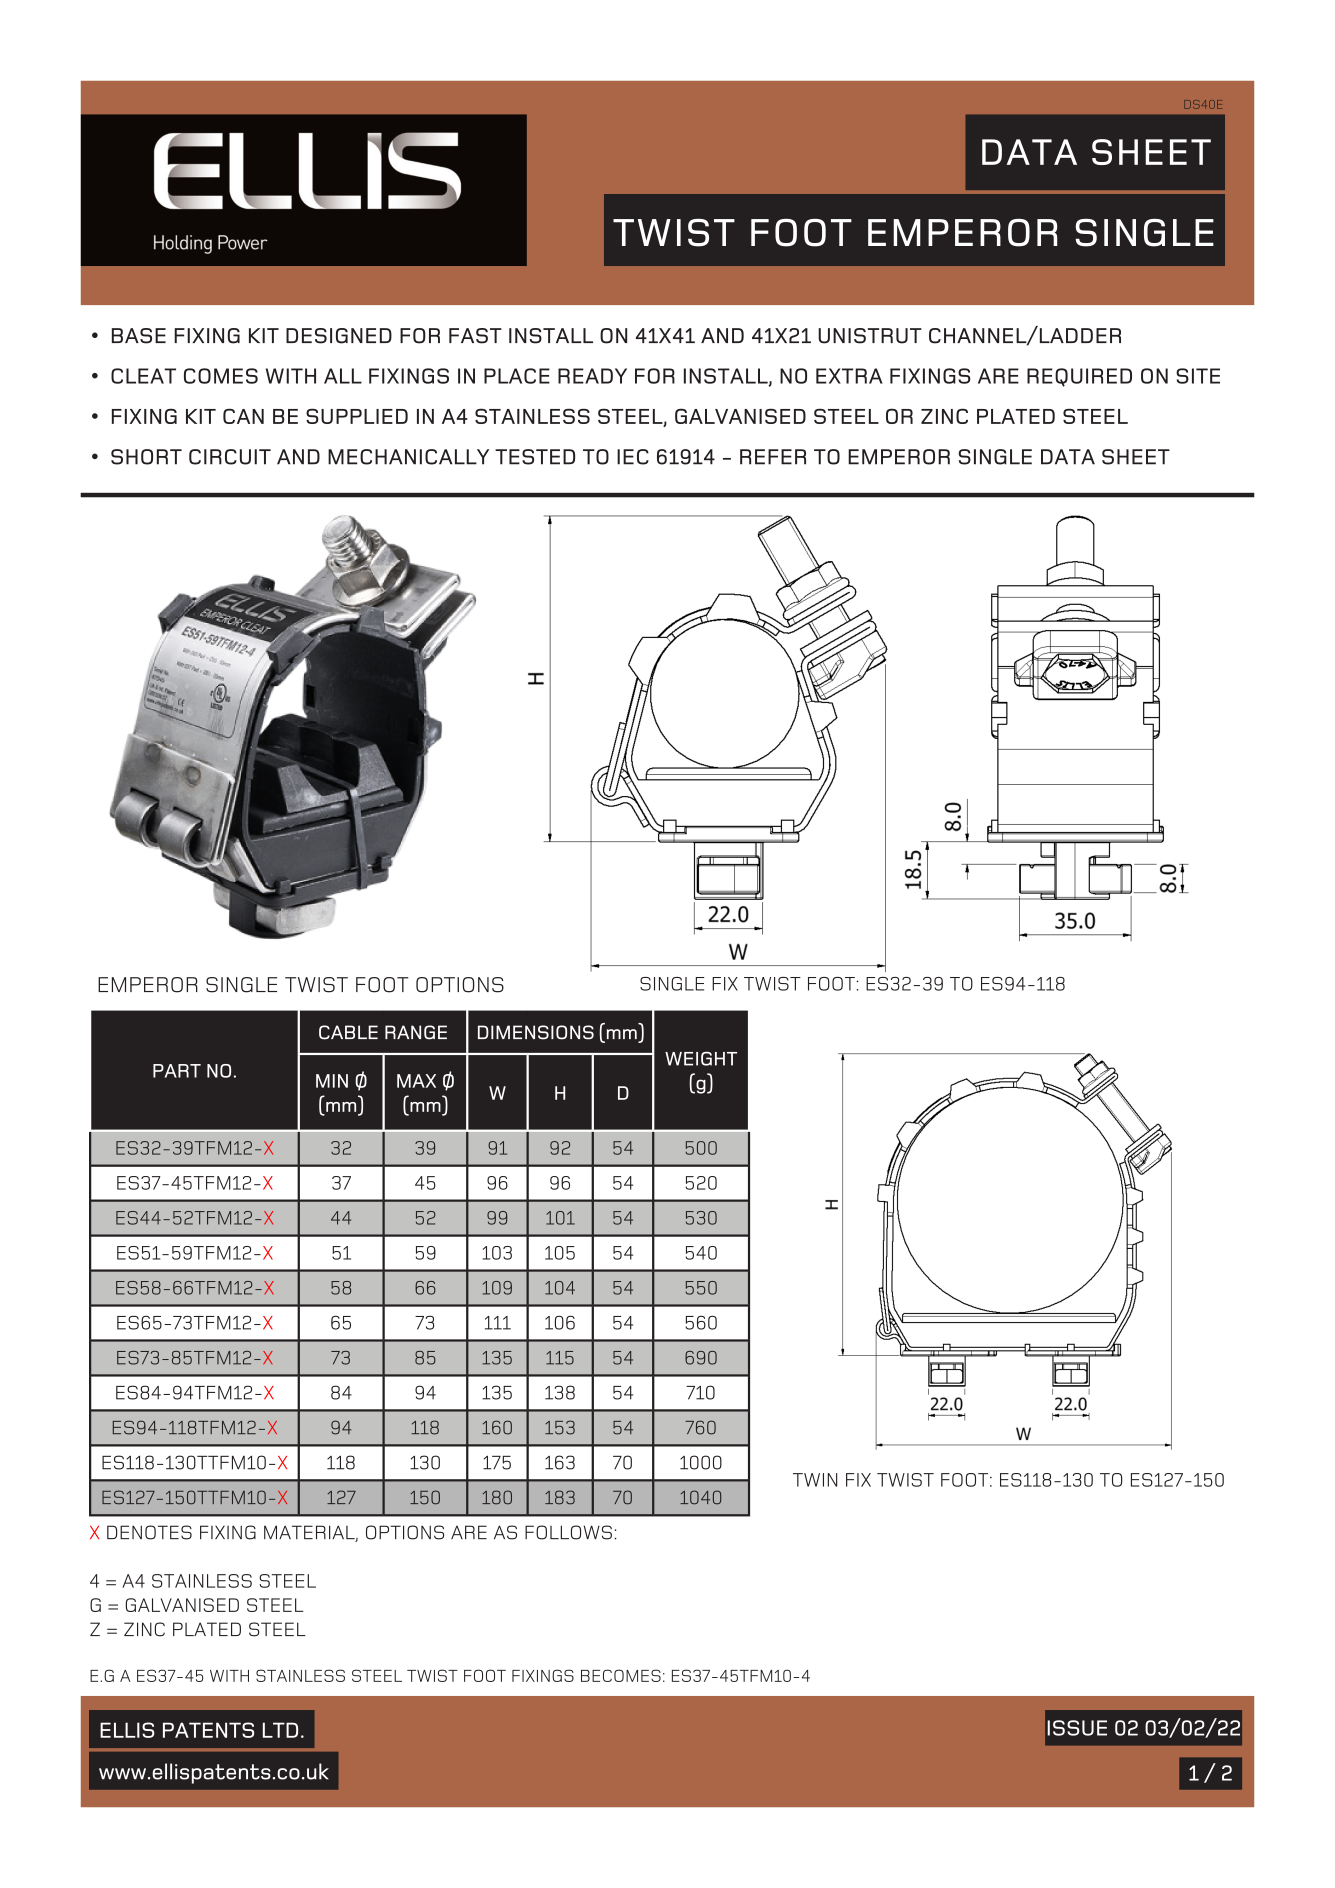 This document has width=1335, height=1888. What do you see at coordinates (1079, 377) in the document?
I see `REQUIRED` at bounding box center [1079, 377].
